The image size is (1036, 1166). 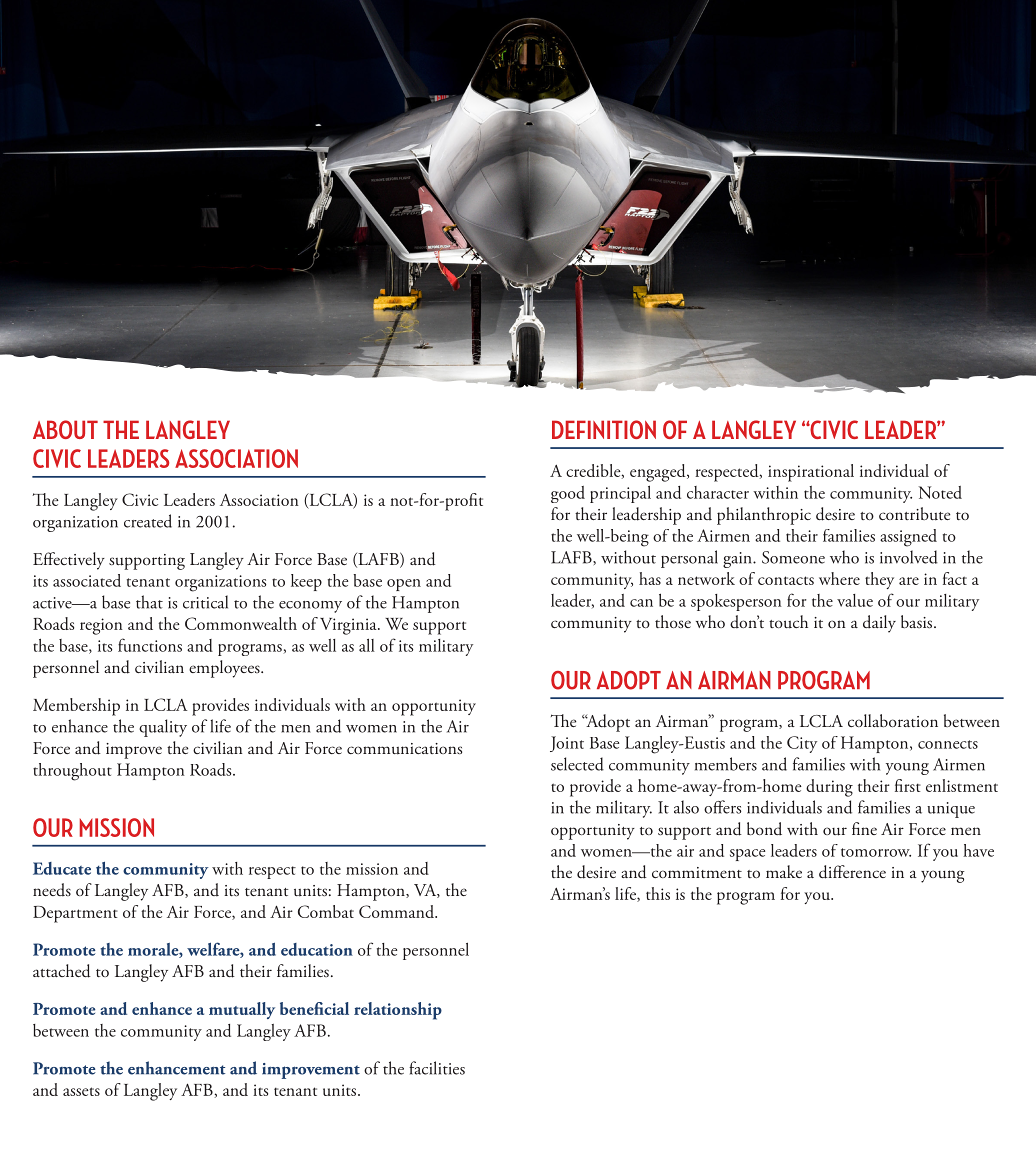 What do you see at coordinates (811, 473) in the document?
I see `inspirational` at bounding box center [811, 473].
